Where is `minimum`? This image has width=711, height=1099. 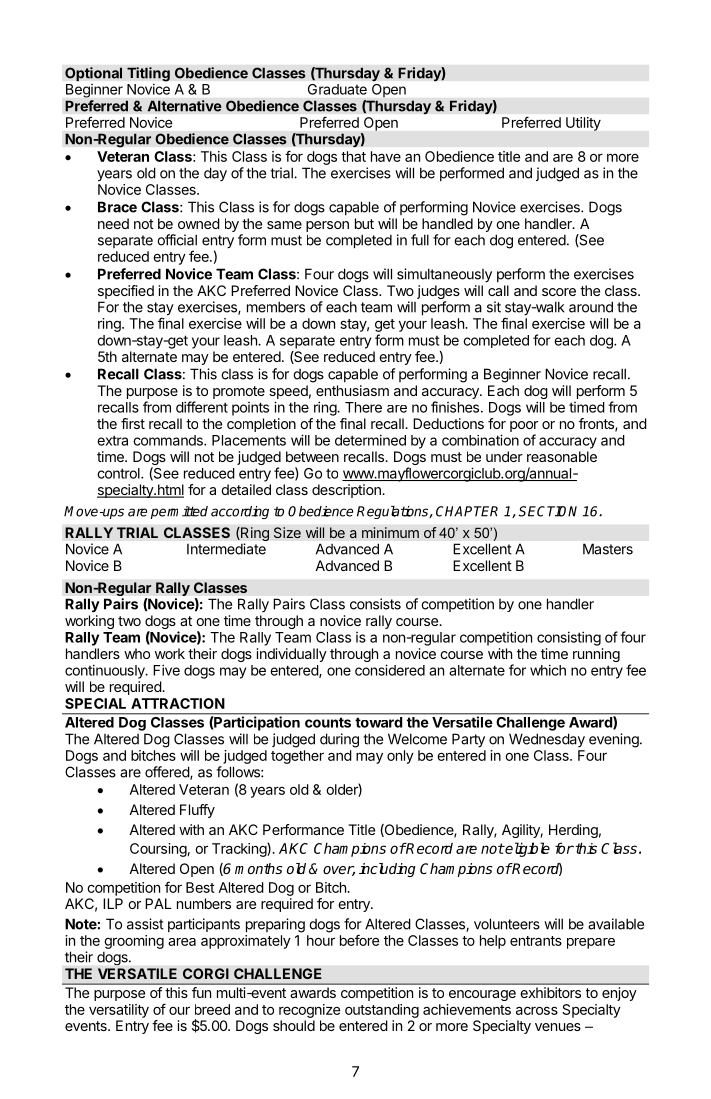
minimum is located at coordinates (390, 532).
